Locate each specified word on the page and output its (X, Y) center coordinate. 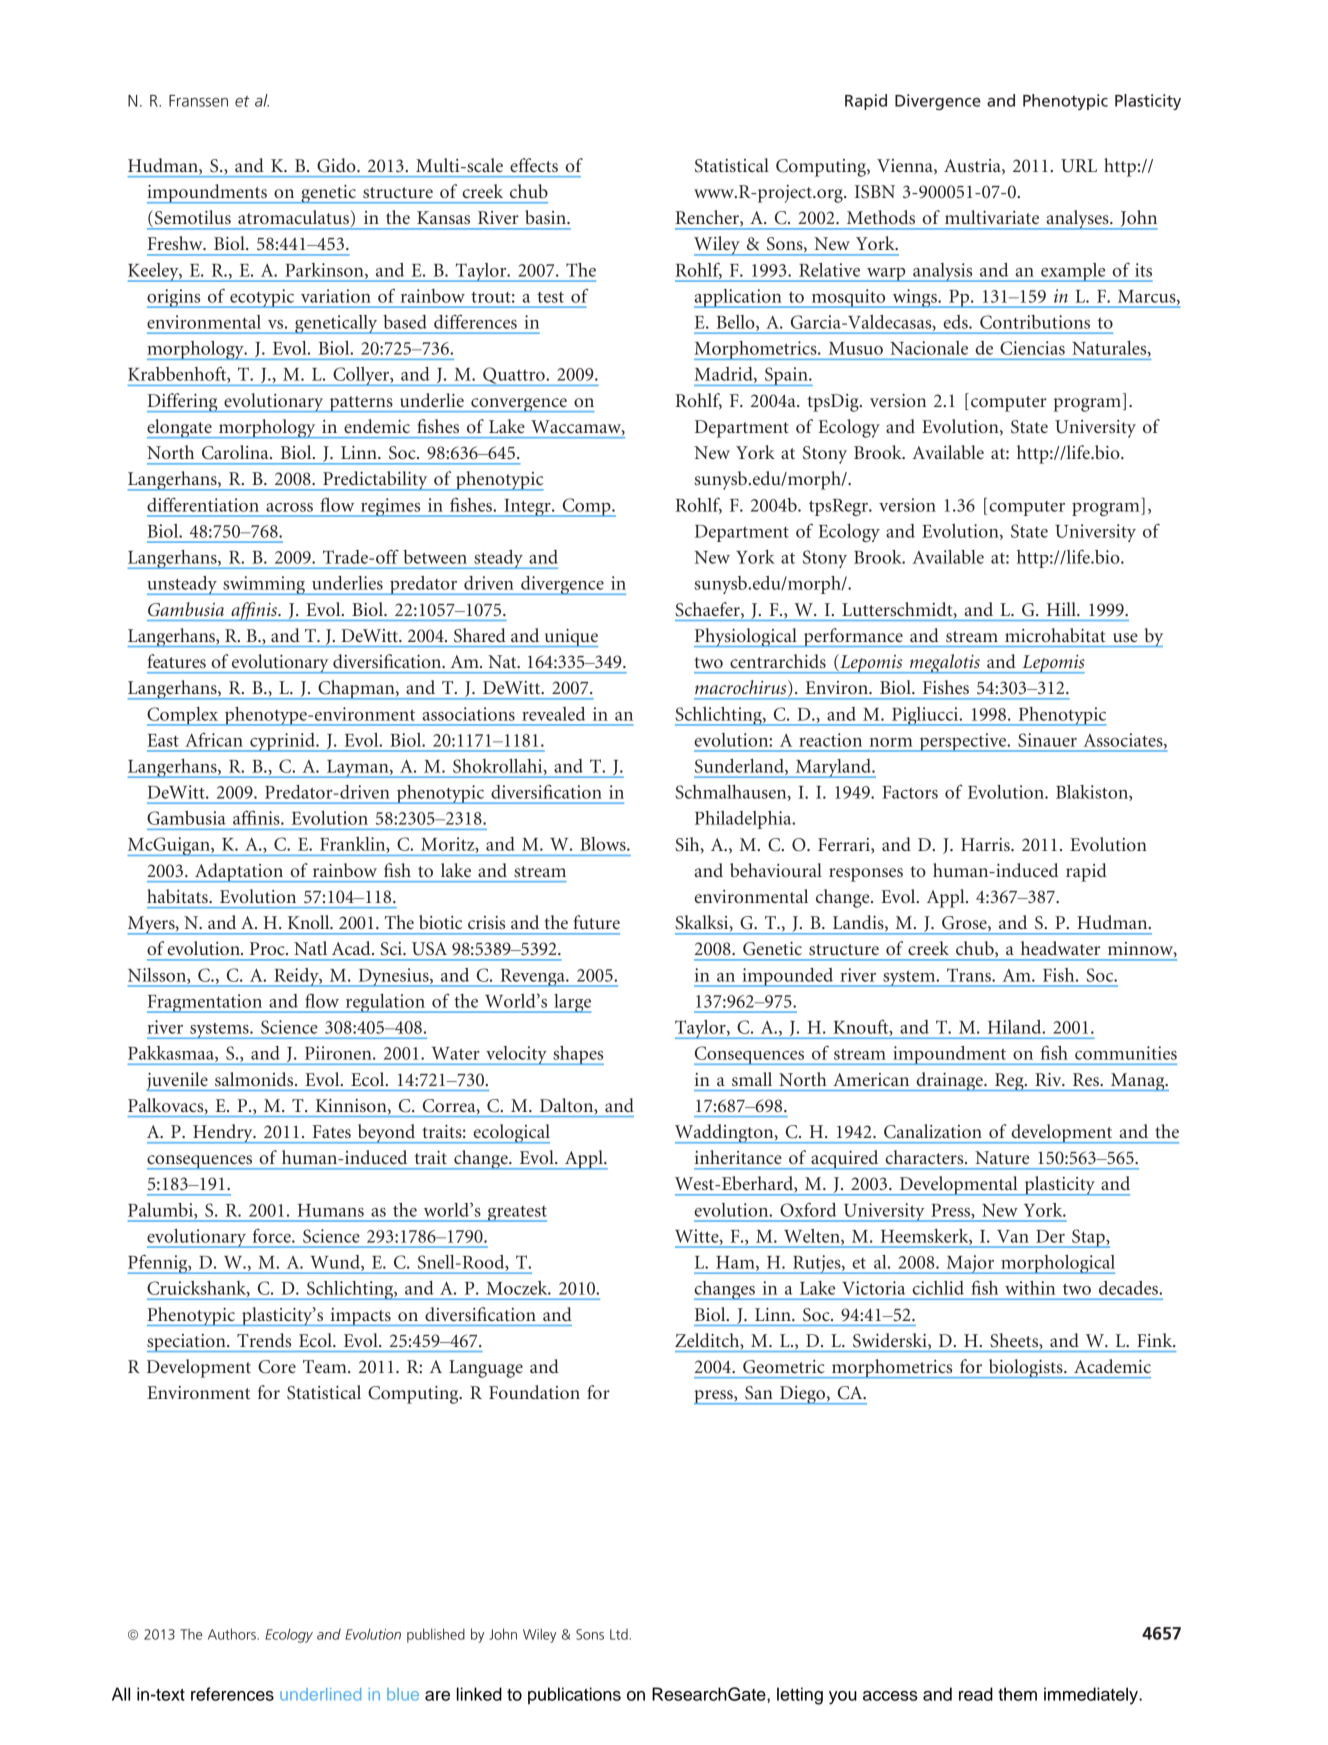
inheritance (738, 1157)
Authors (233, 1634)
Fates (332, 1131)
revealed (553, 714)
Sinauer (1047, 740)
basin (546, 217)
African (214, 739)
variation (336, 296)
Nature (1002, 1157)
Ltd (619, 1634)
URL (1079, 166)
